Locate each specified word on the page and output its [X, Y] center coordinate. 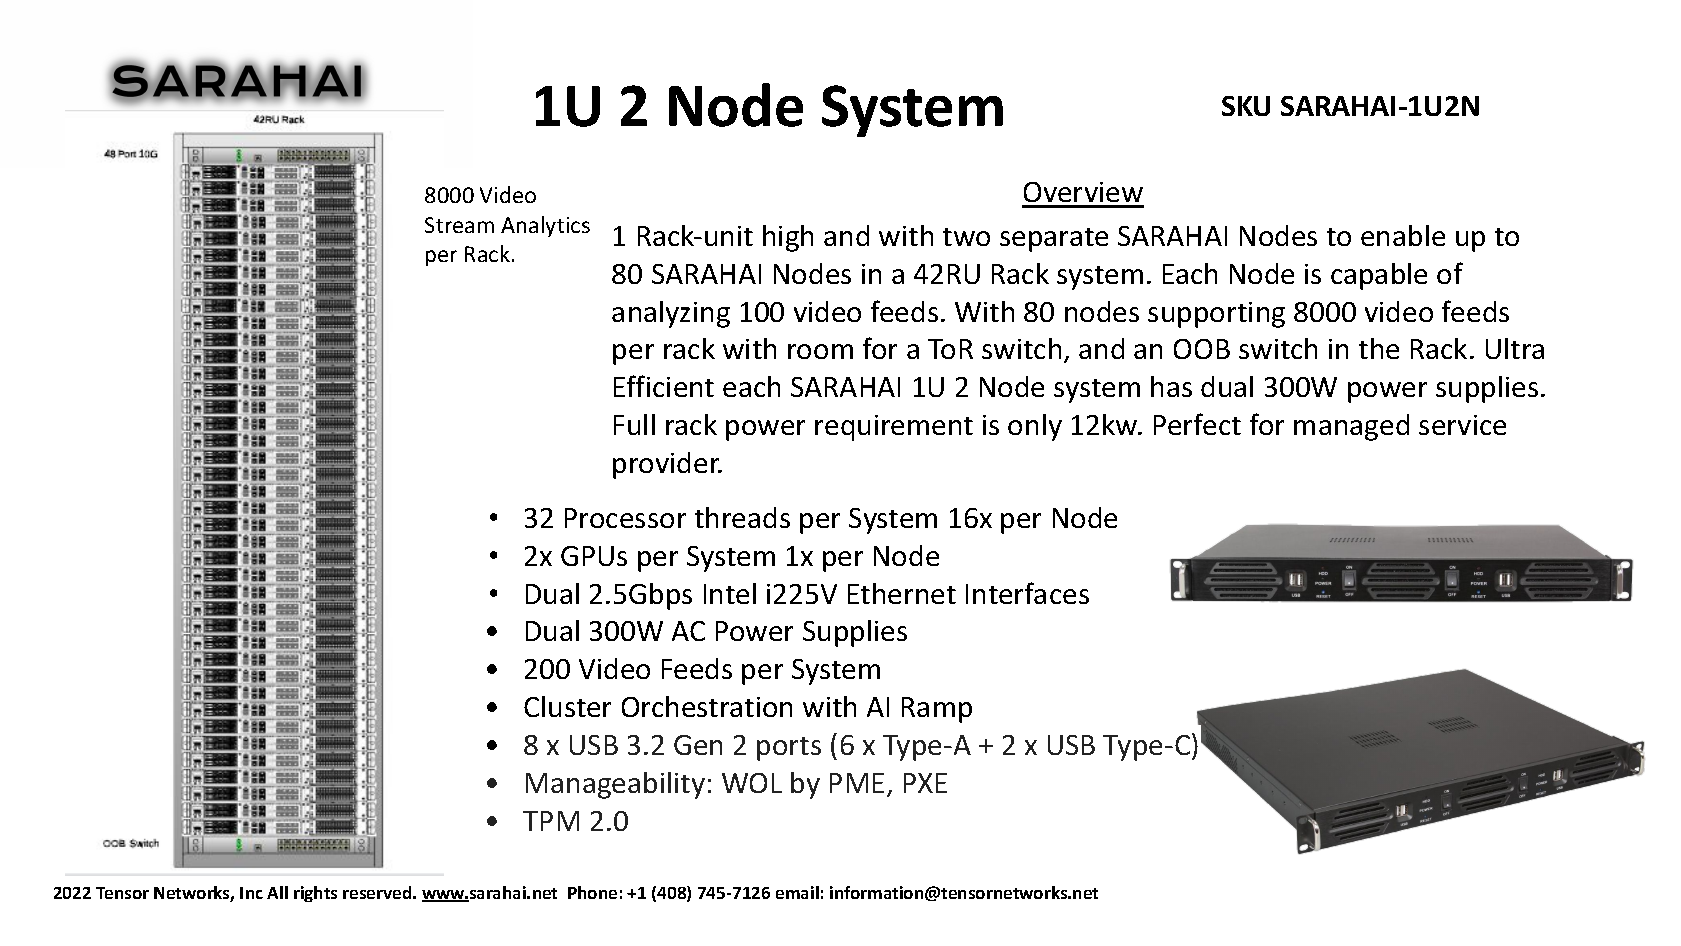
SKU [1246, 106]
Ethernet [902, 593]
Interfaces [1027, 593]
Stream [459, 225]
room [820, 351]
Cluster [567, 706]
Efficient [664, 386]
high [788, 238]
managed [1351, 427]
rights [315, 894]
